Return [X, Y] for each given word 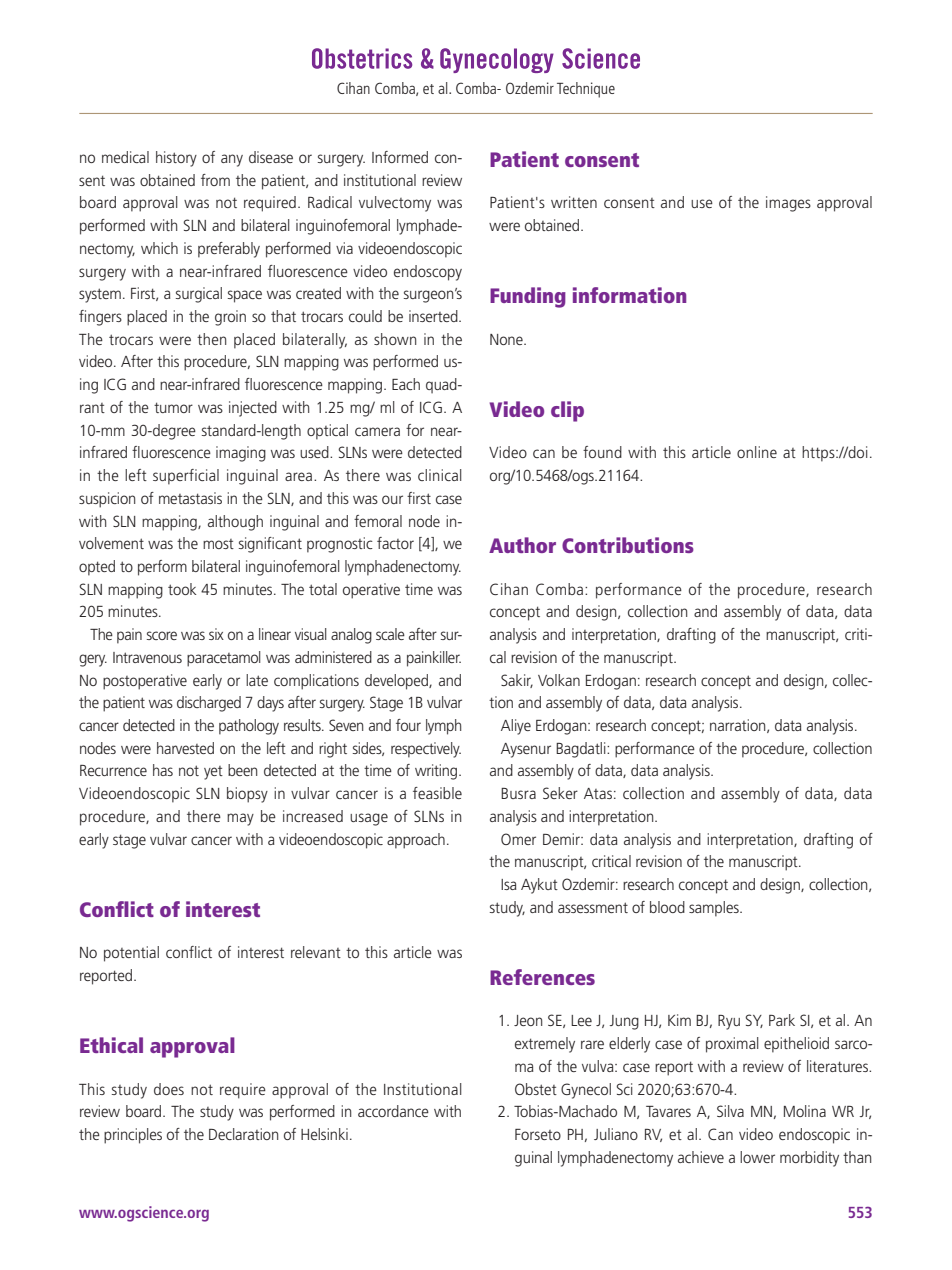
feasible [437, 793]
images [788, 204]
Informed [400, 157]
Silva [730, 1111]
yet [213, 773]
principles [133, 1136]
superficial [186, 477]
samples [715, 909]
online [757, 452]
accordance [393, 1111]
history [176, 159]
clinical [440, 475]
